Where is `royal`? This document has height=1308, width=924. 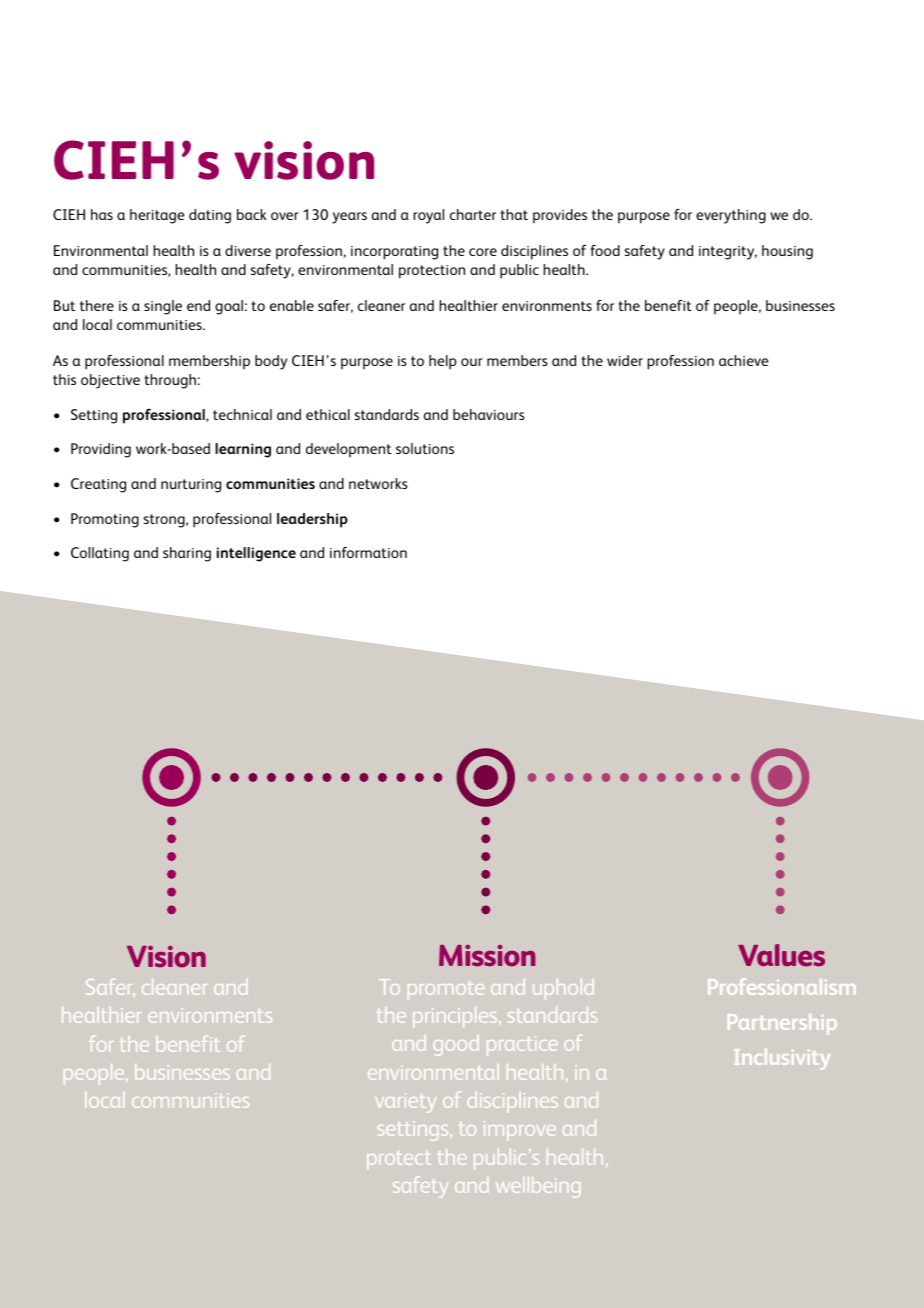 royal is located at coordinates (428, 216).
